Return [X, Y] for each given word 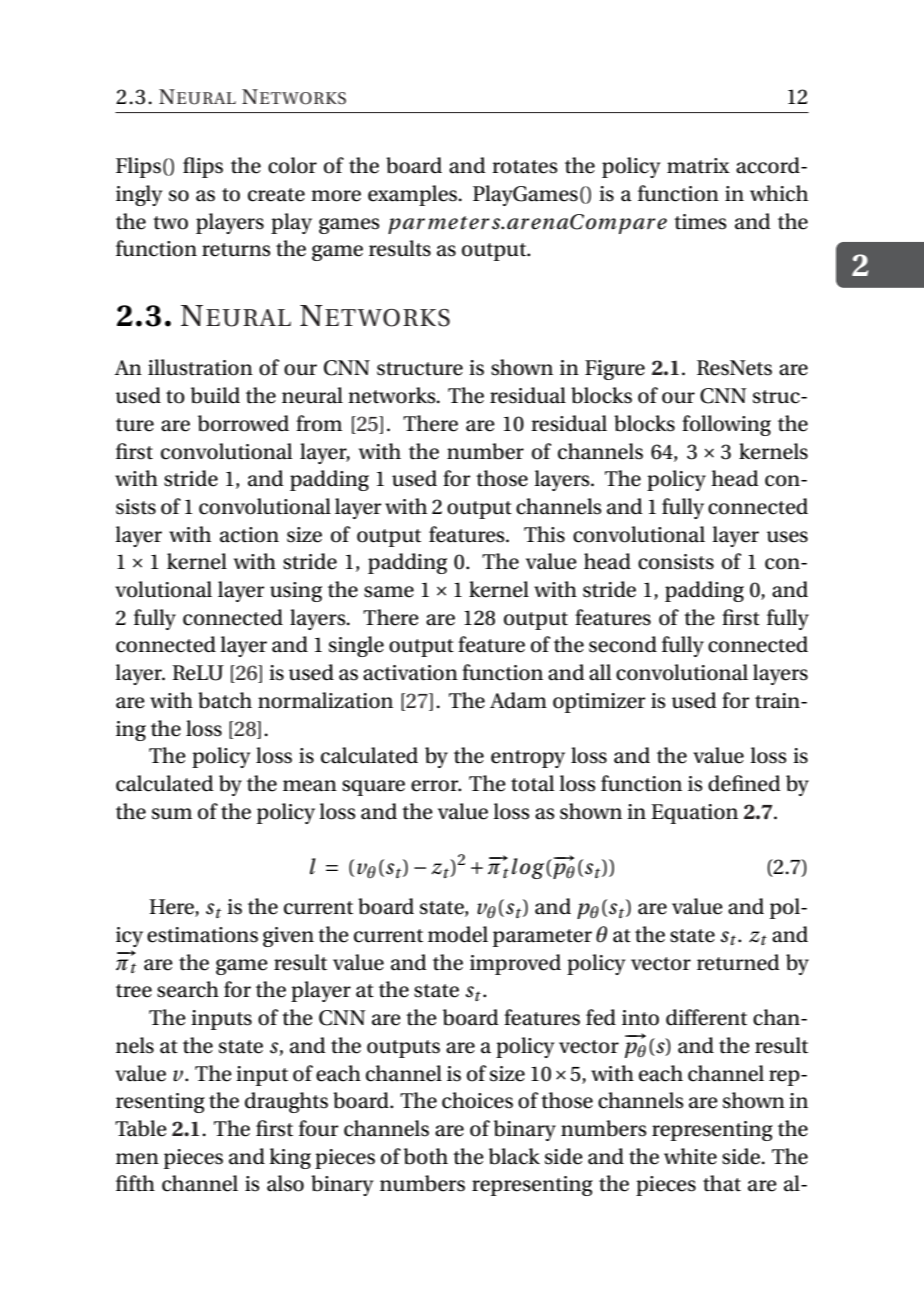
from [319, 423]
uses [787, 537]
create [276, 195]
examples [414, 195]
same [389, 592]
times [700, 222]
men [137, 1159]
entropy [528, 759]
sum [172, 814]
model [458, 934]
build [215, 395]
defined [744, 783]
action [249, 535]
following [726, 425]
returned [738, 962]
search [188, 989]
